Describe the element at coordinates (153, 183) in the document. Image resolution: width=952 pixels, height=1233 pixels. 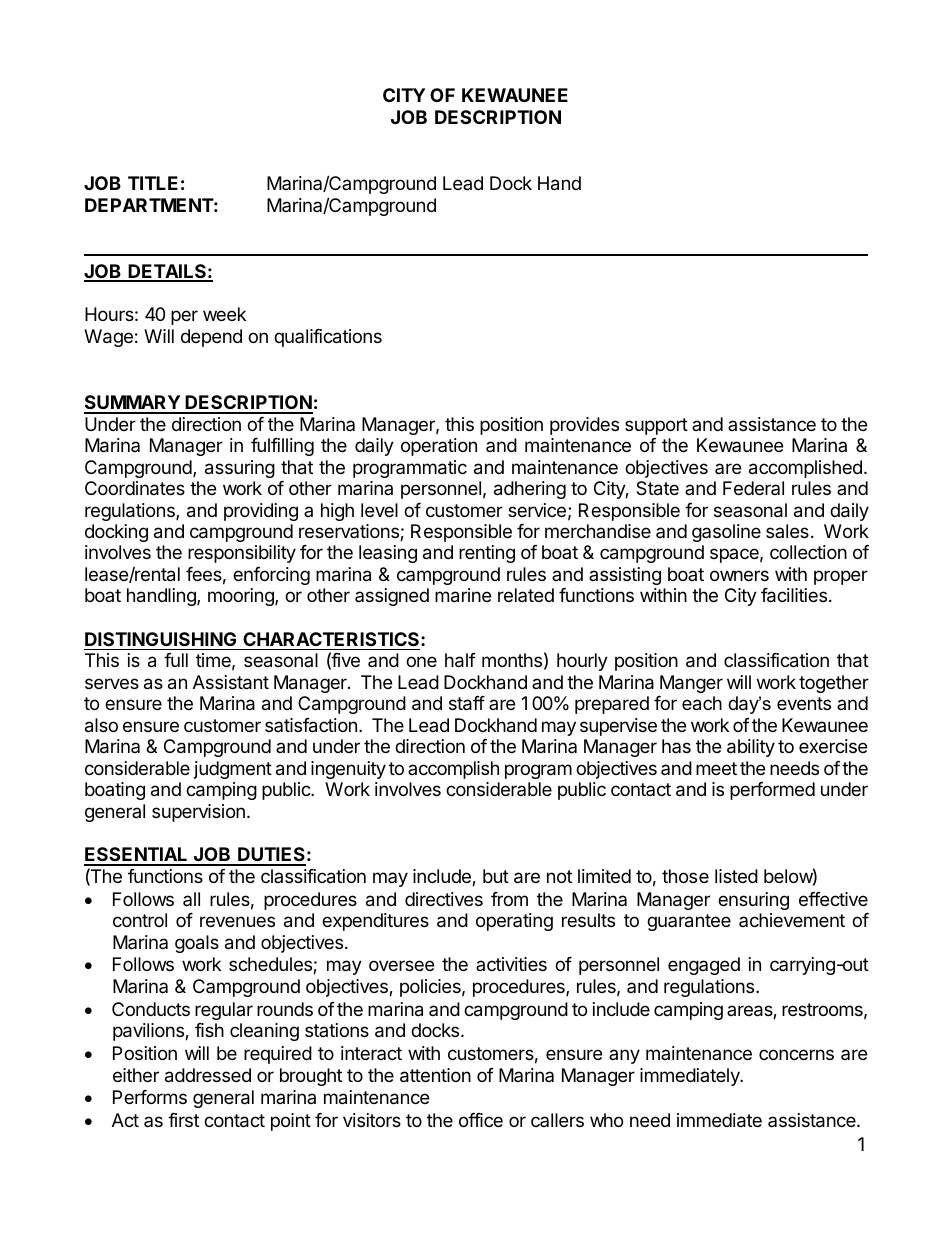
I see `TITLE` at that location.
